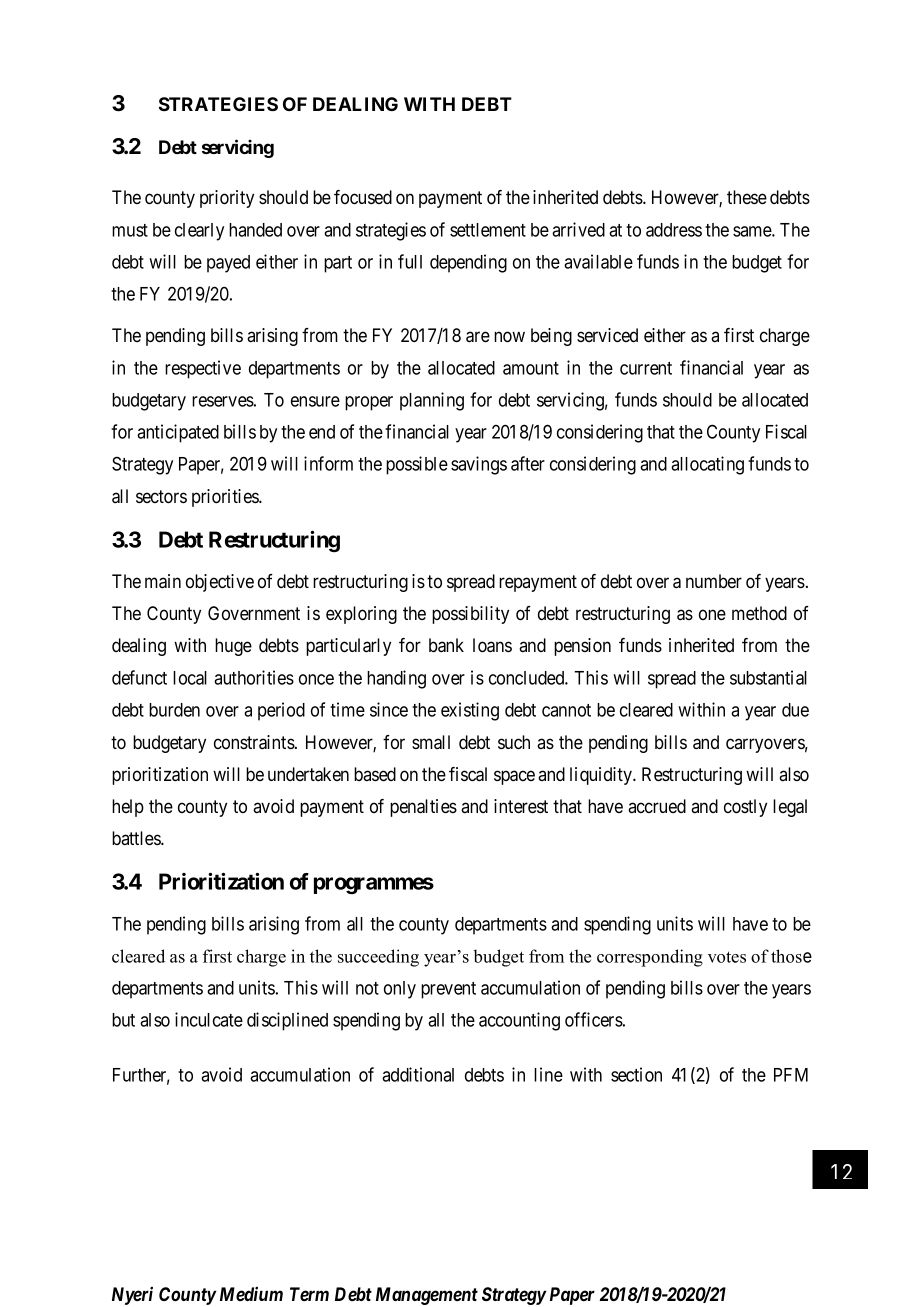 This screenshot has height=1307, width=924. Describe the element at coordinates (199, 232) in the screenshot. I see `clearly` at that location.
